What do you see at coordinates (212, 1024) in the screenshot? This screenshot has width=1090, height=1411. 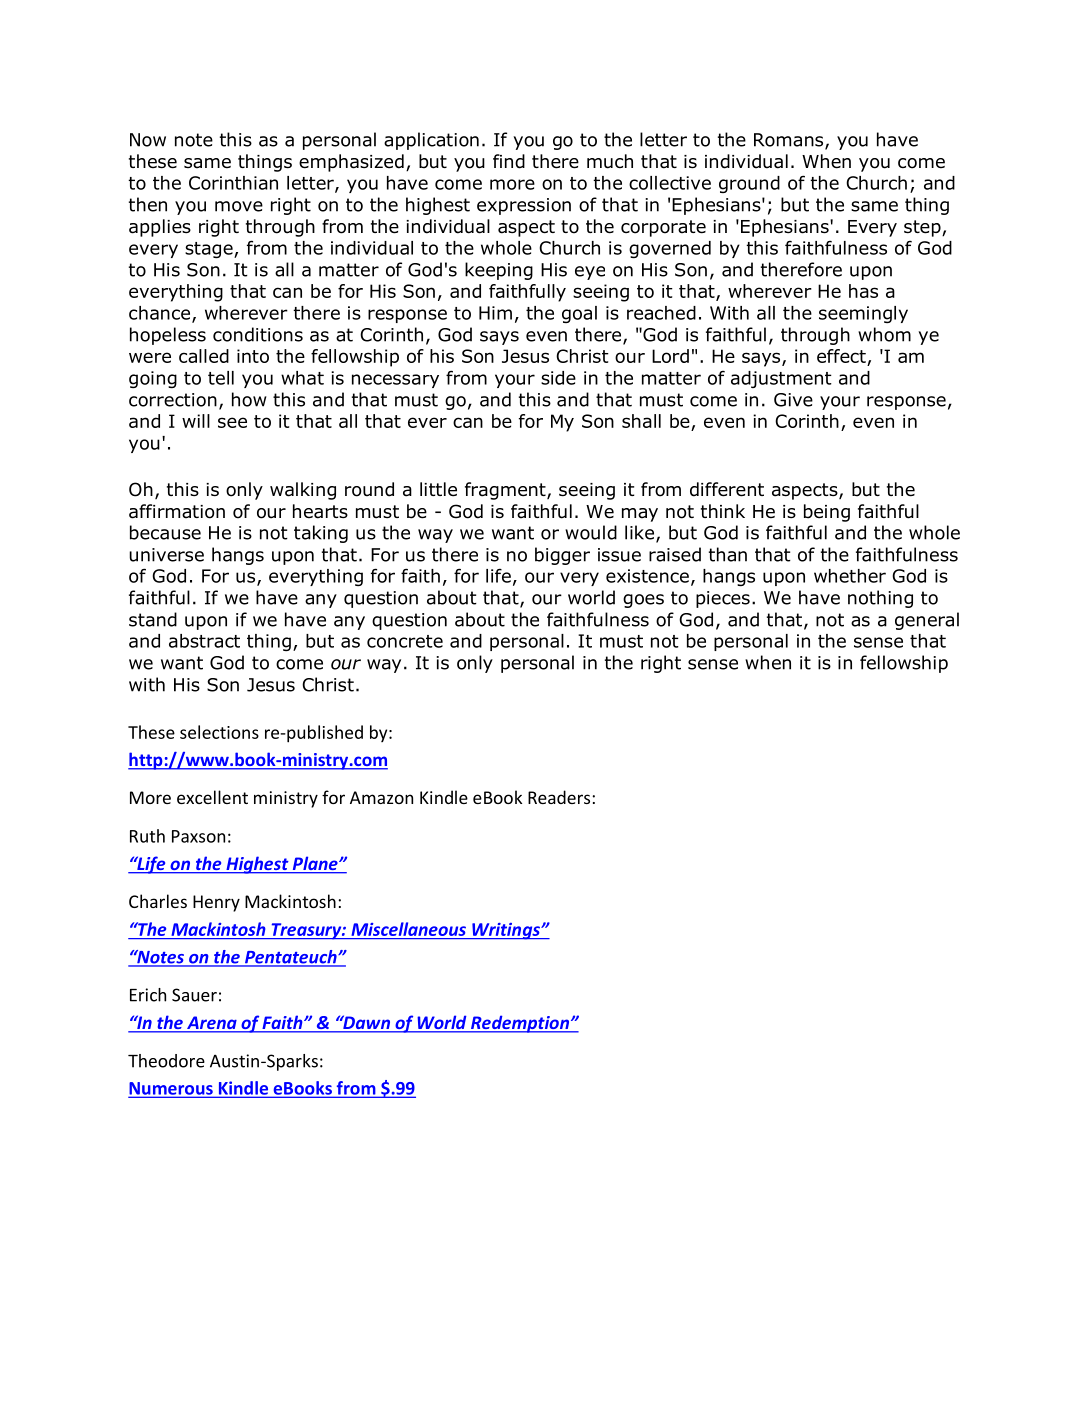 I see `Arena` at bounding box center [212, 1024].
